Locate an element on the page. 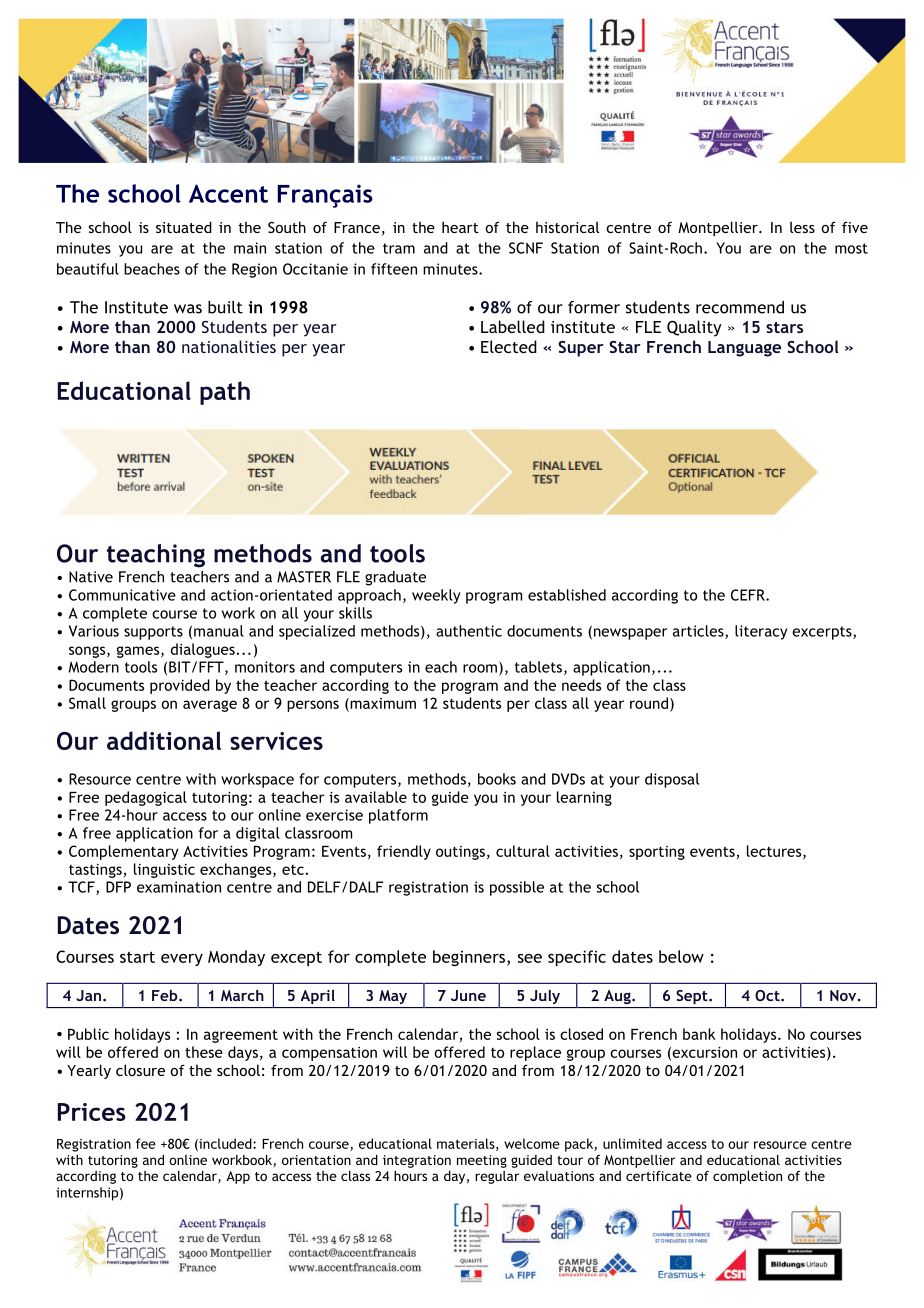  Language is located at coordinates (744, 349).
